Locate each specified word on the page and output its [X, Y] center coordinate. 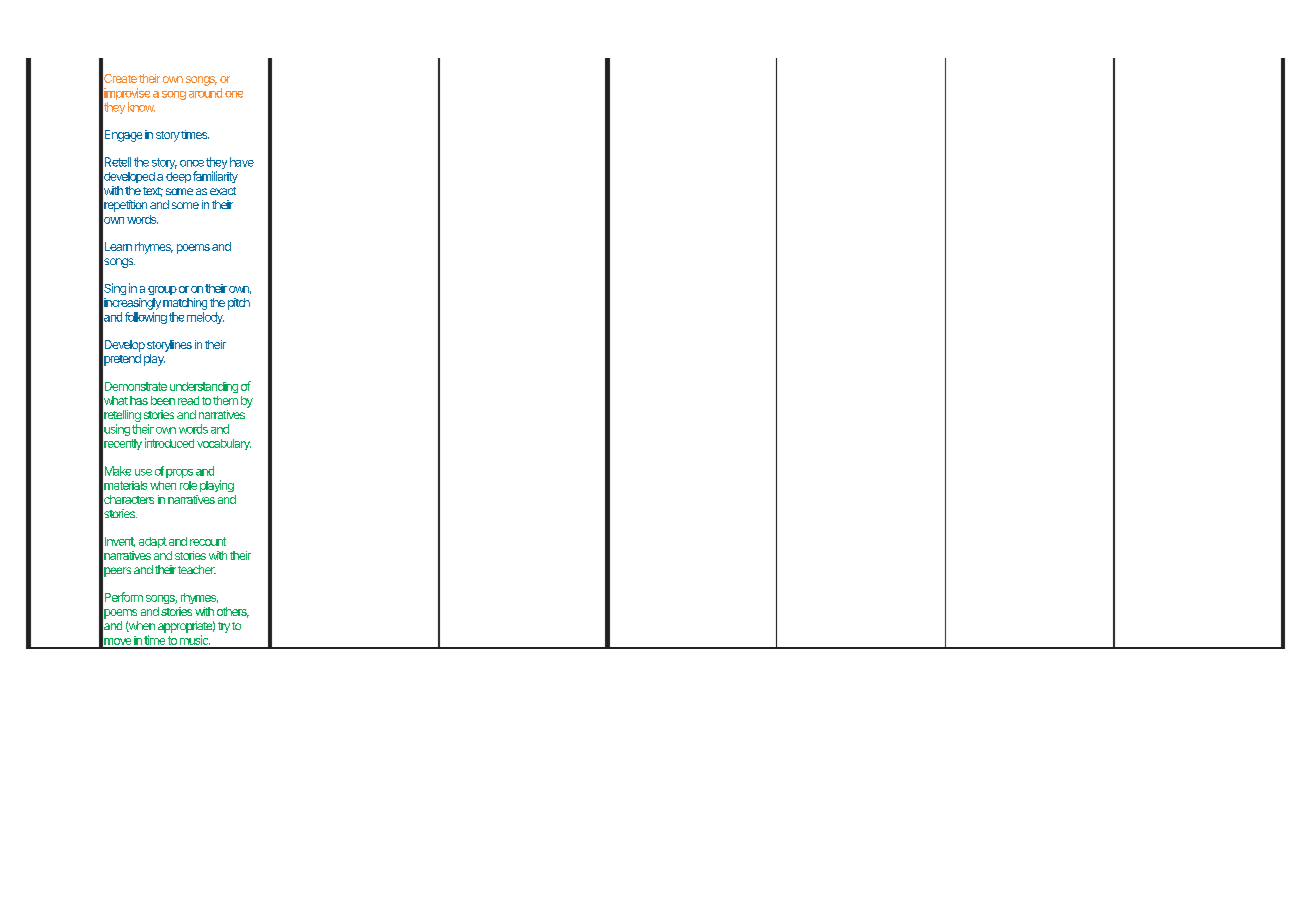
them [225, 400]
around [205, 93]
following [146, 318]
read [188, 400]
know [141, 107]
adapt [153, 542]
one [234, 94]
